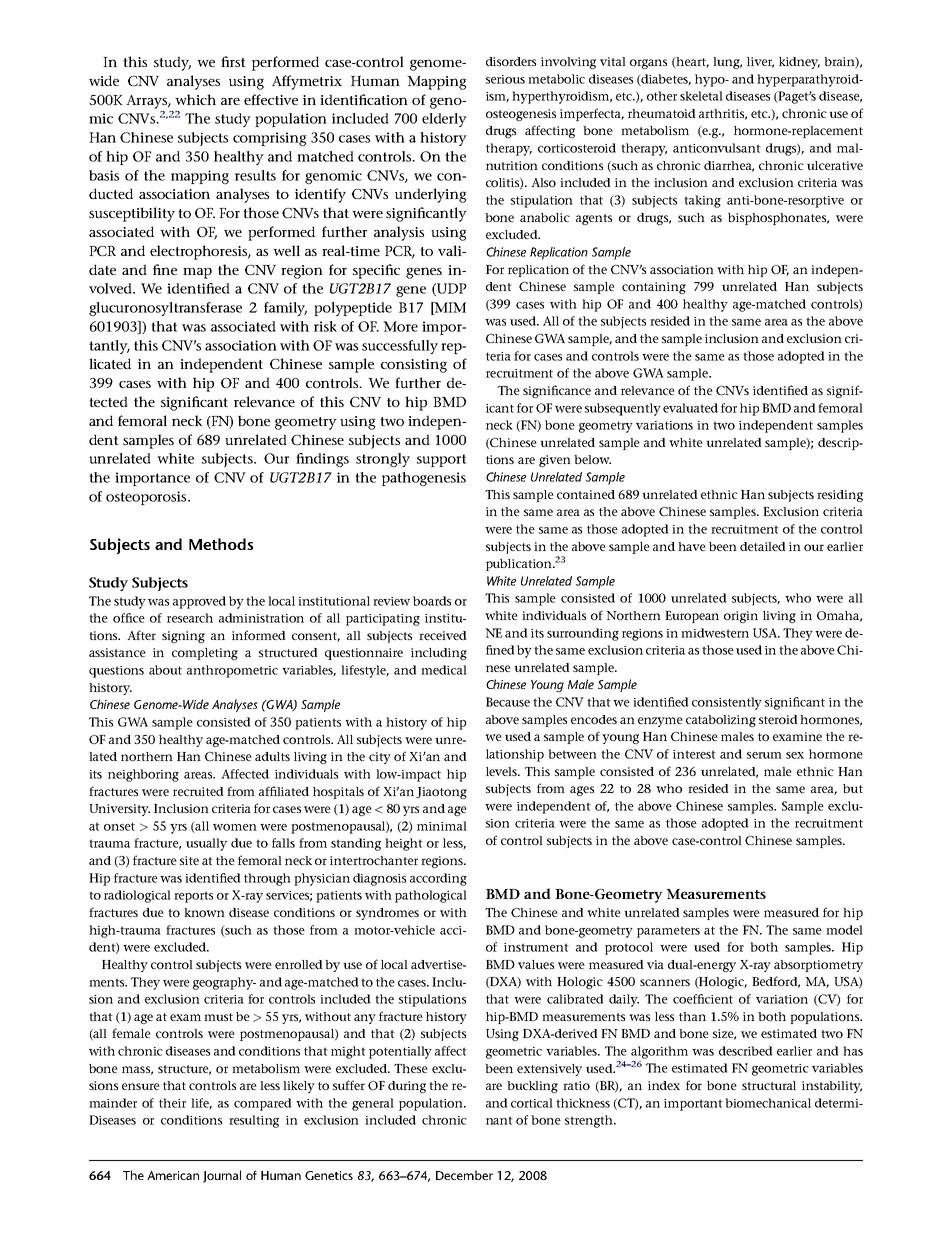  What do you see at coordinates (768, 1103) in the screenshot?
I see `biomechanical` at bounding box center [768, 1103].
